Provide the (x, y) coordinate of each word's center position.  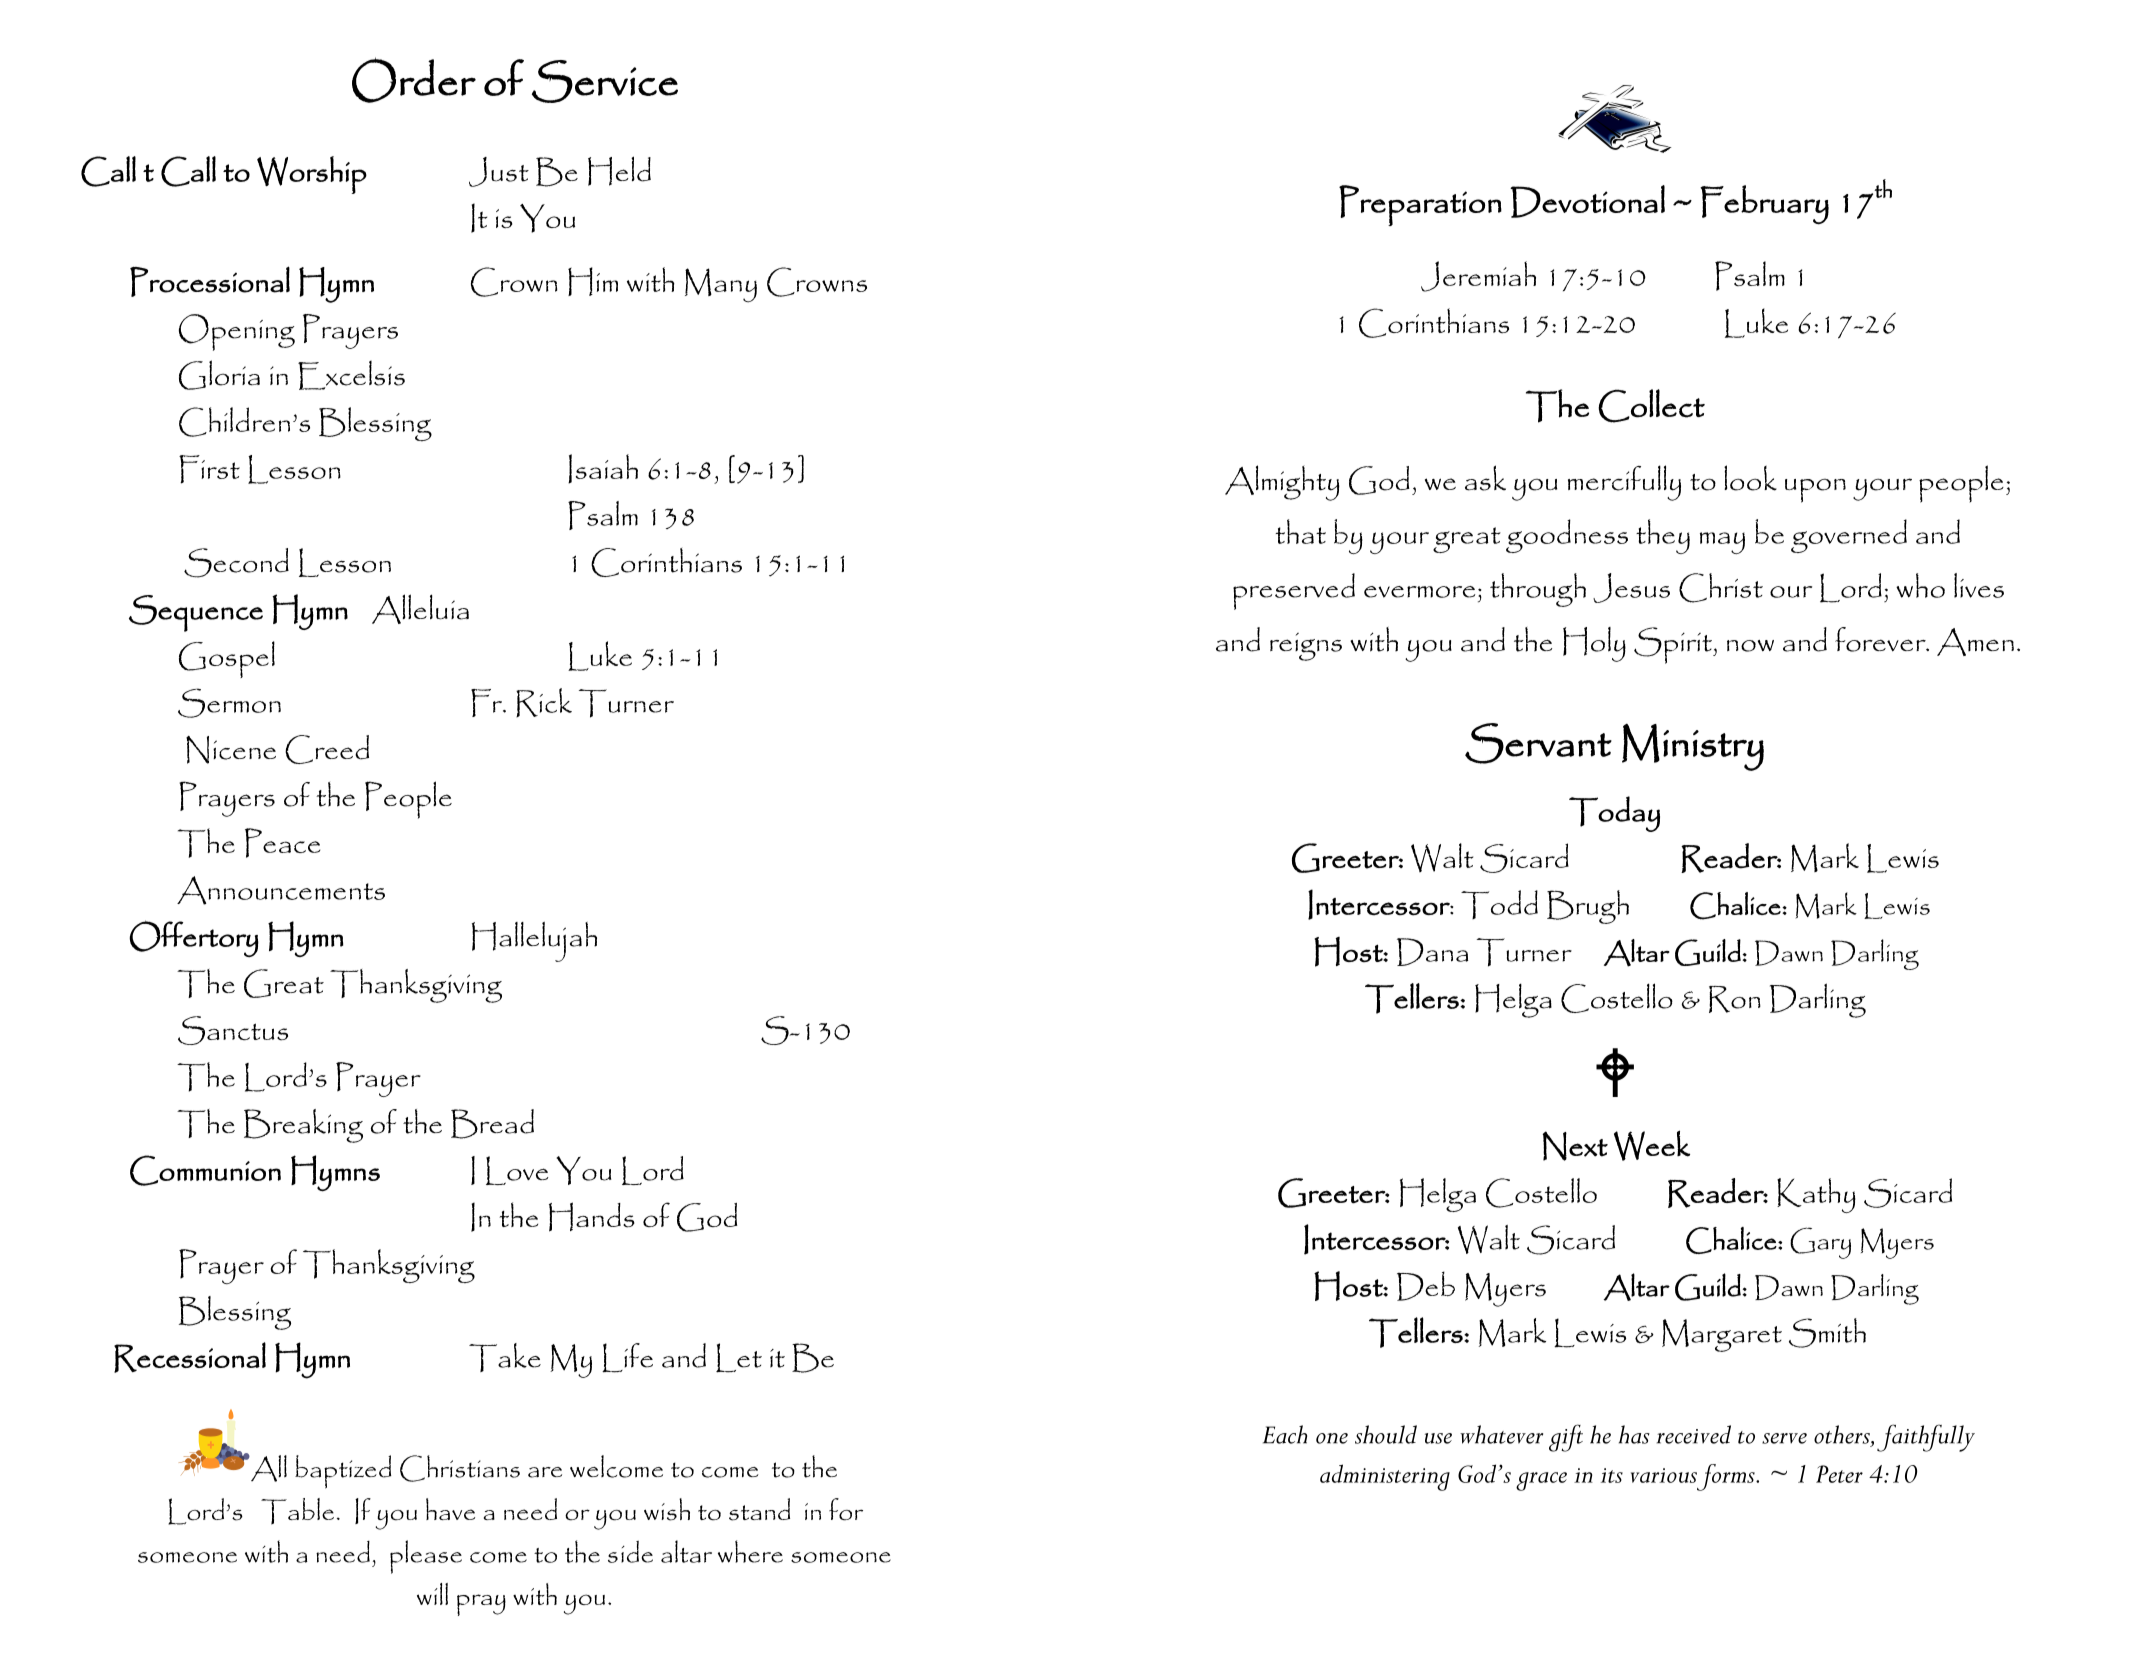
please (426, 1557)
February (1764, 205)
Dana (1432, 952)
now (1750, 646)
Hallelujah (534, 942)
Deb (1426, 1286)
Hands (592, 1217)
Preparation (1420, 205)
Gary (1820, 1243)
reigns (1306, 647)
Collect (1651, 406)
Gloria (219, 375)
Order (414, 80)
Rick (544, 702)
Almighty (1282, 483)
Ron (1735, 999)
